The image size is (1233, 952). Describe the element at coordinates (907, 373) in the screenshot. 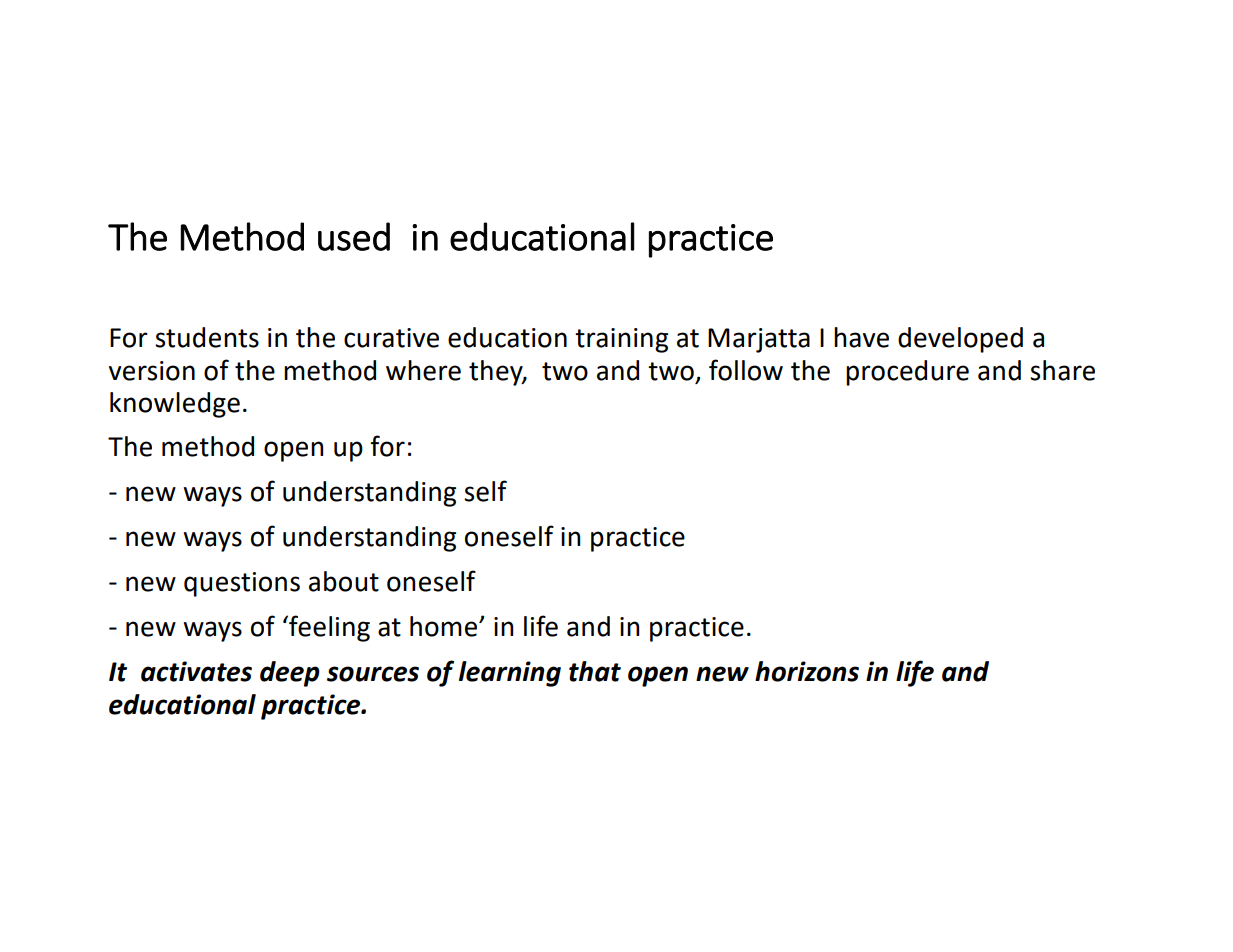

I see `procedure` at that location.
